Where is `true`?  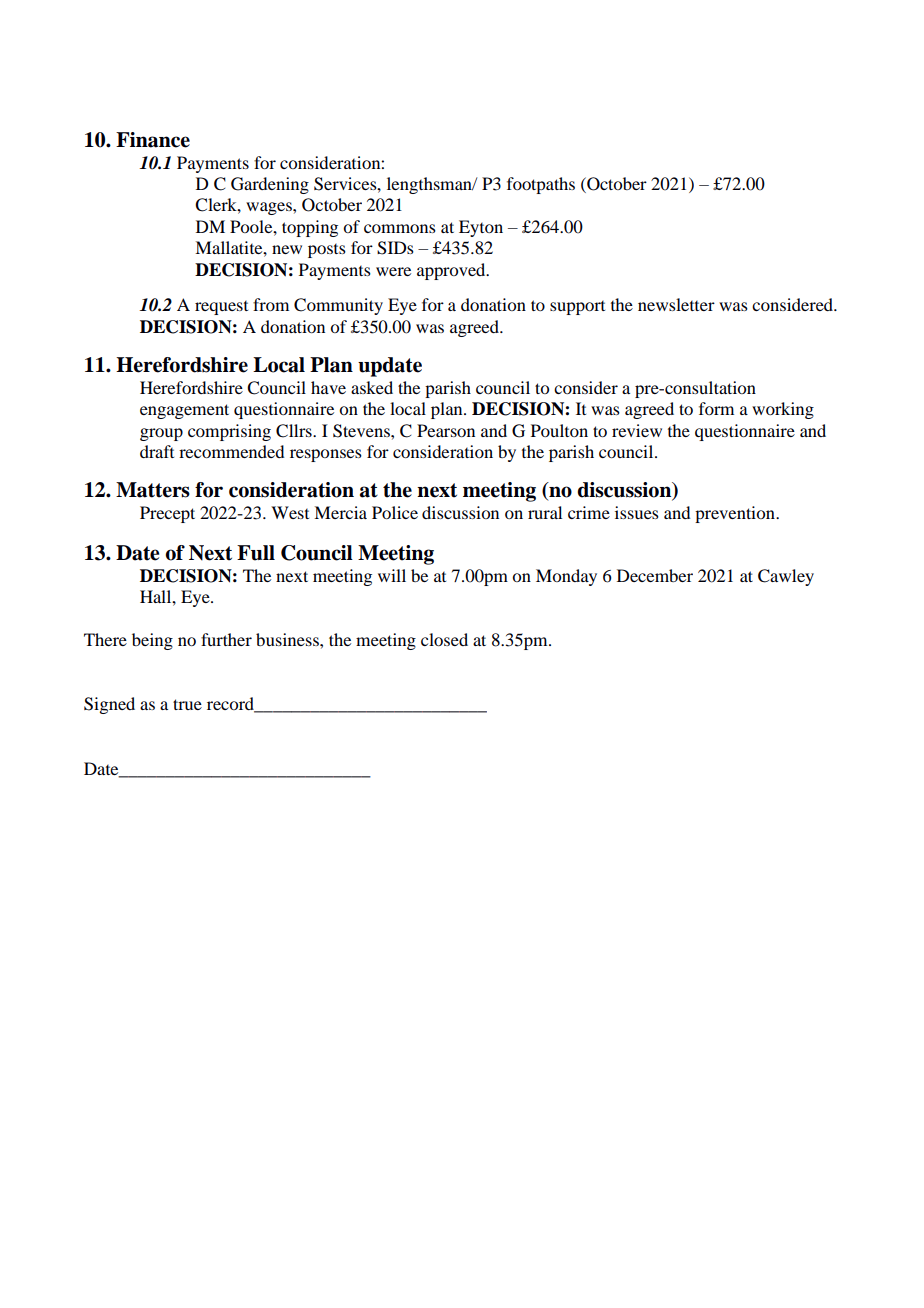 true is located at coordinates (187, 704).
